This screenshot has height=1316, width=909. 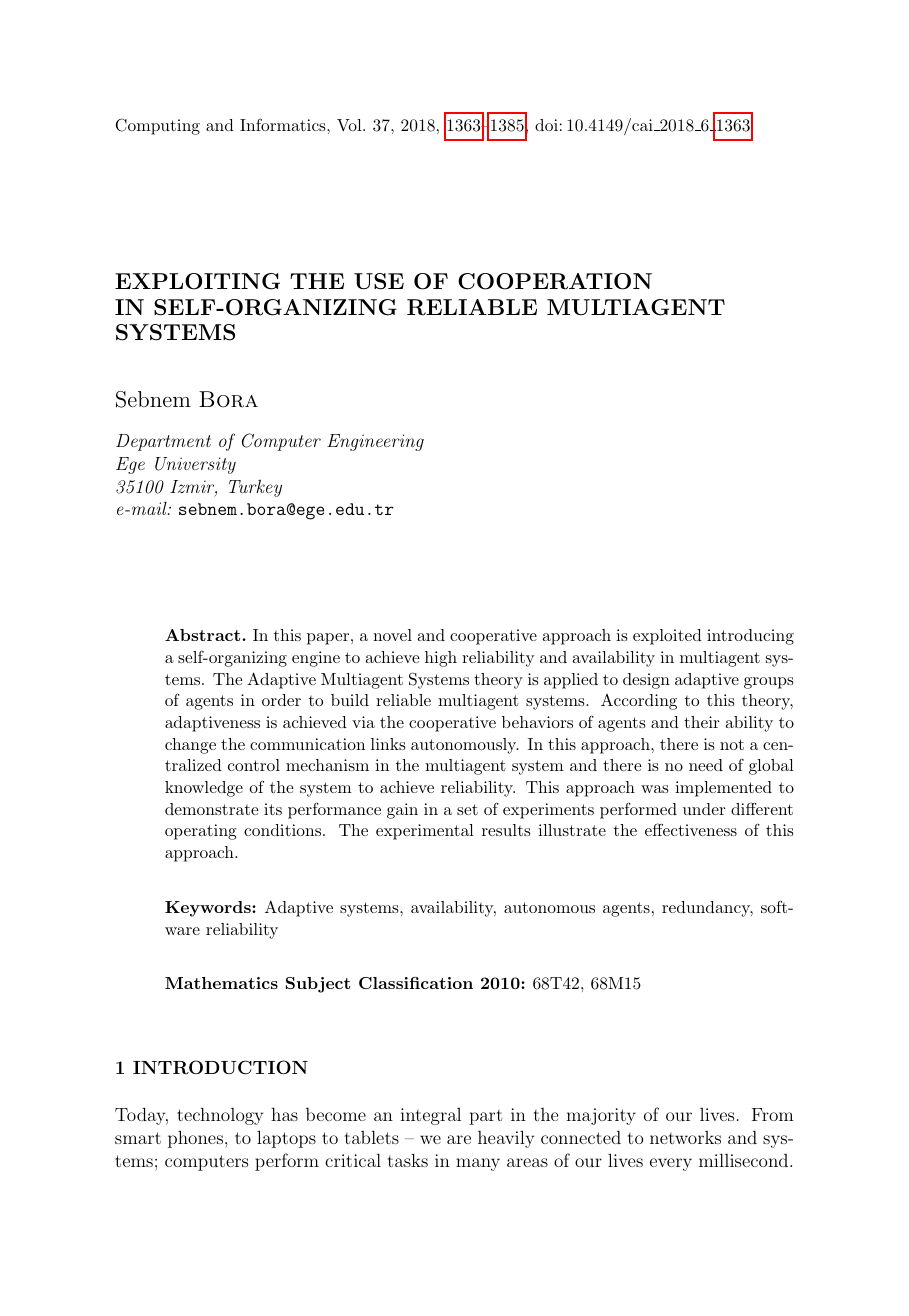 What do you see at coordinates (195, 465) in the screenshot?
I see `University` at bounding box center [195, 465].
